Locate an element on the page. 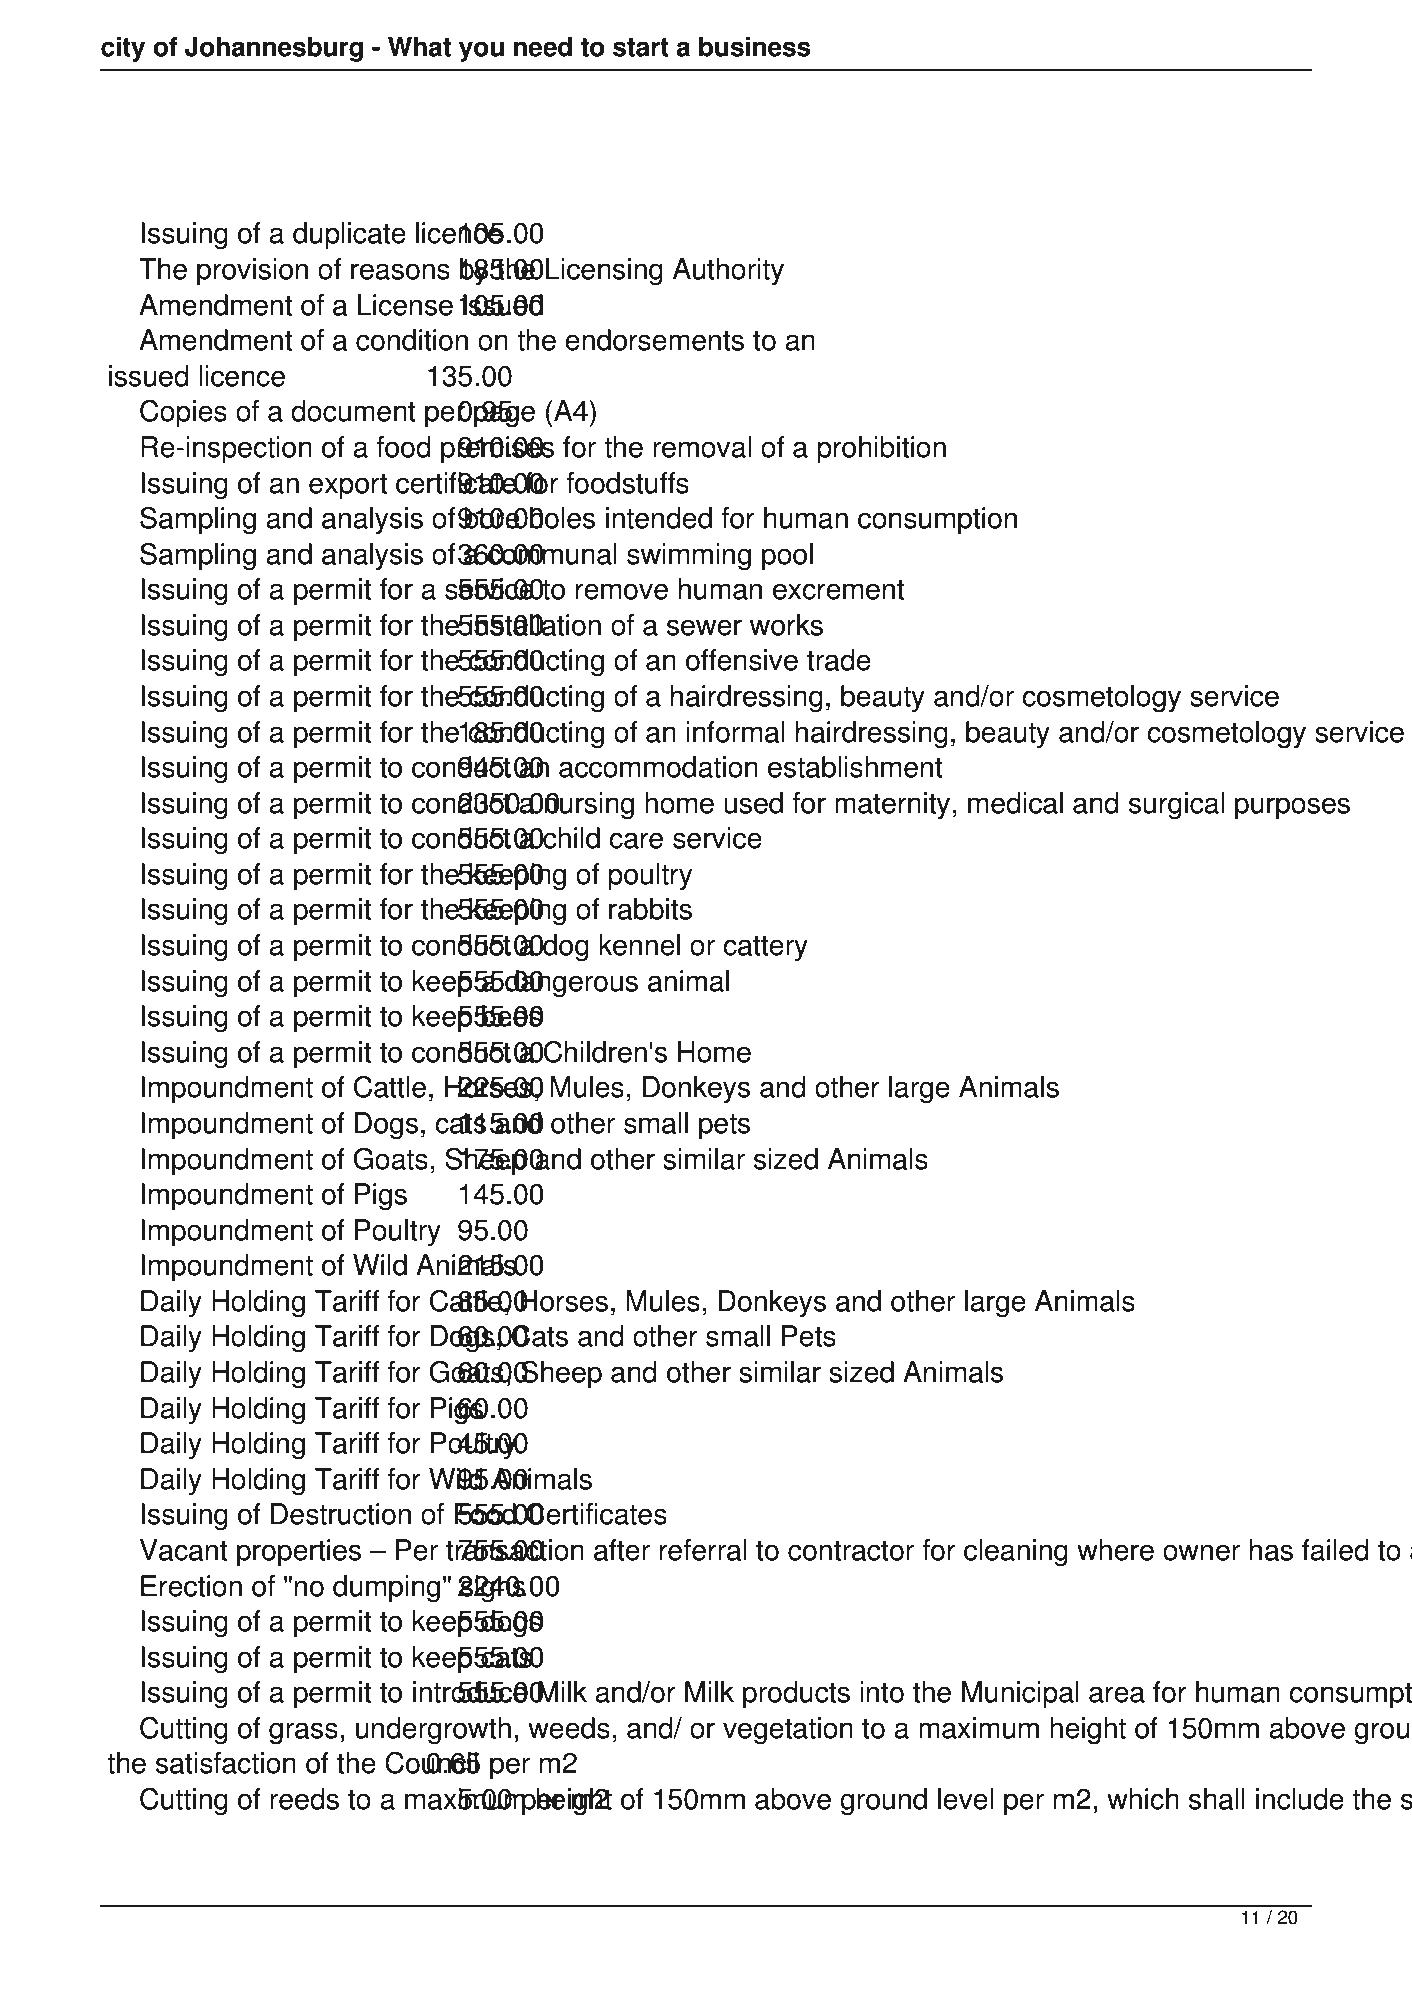 This image has height=1997, width=1412. export is located at coordinates (348, 487).
